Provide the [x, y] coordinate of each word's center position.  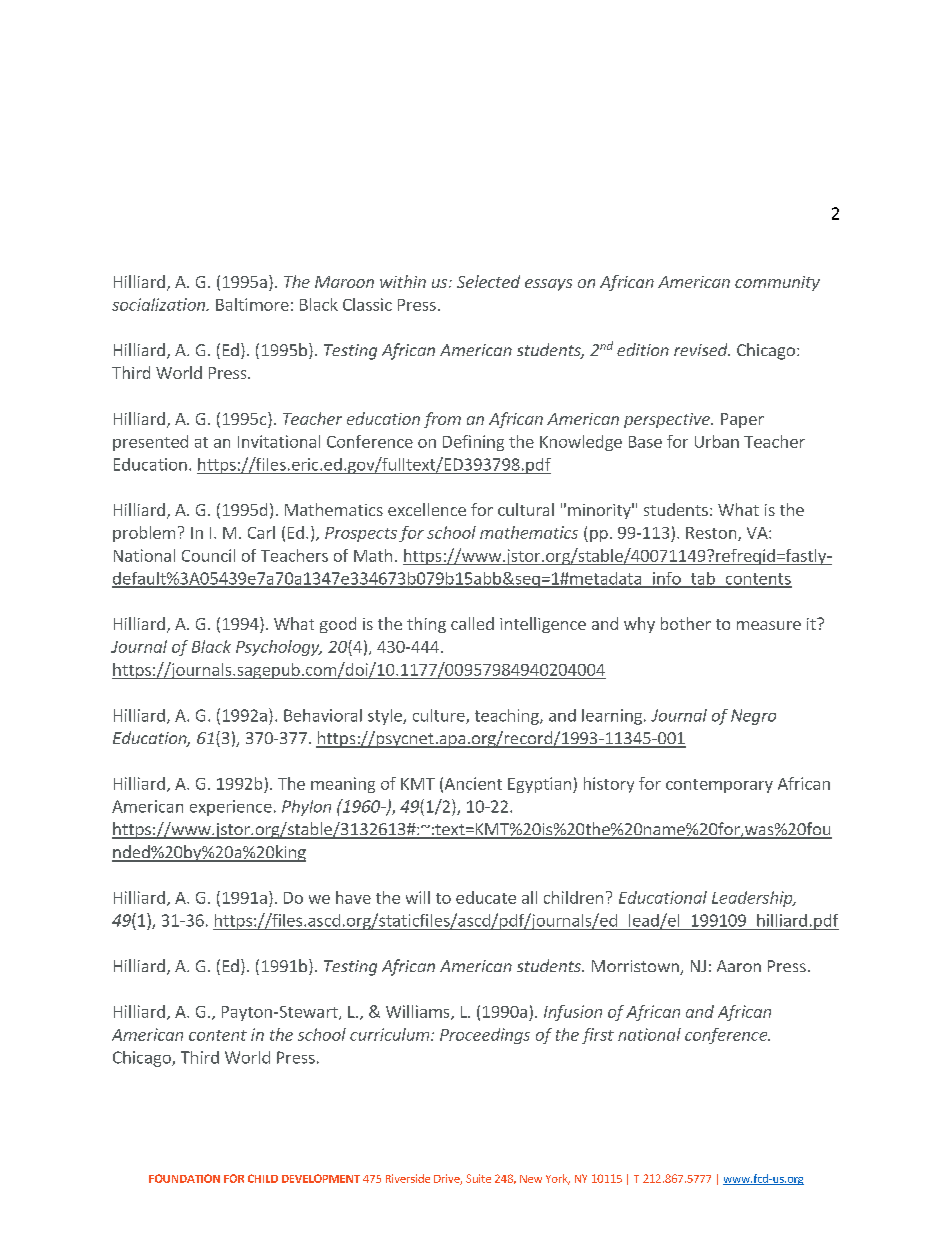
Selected [488, 281]
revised [702, 349]
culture [440, 716]
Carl [261, 532]
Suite [478, 1178]
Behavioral [323, 715]
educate [486, 897]
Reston [712, 534]
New [531, 1179]
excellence [427, 509]
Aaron [739, 966]
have [353, 897]
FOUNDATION [184, 1178]
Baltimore [252, 304]
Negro [753, 717]
